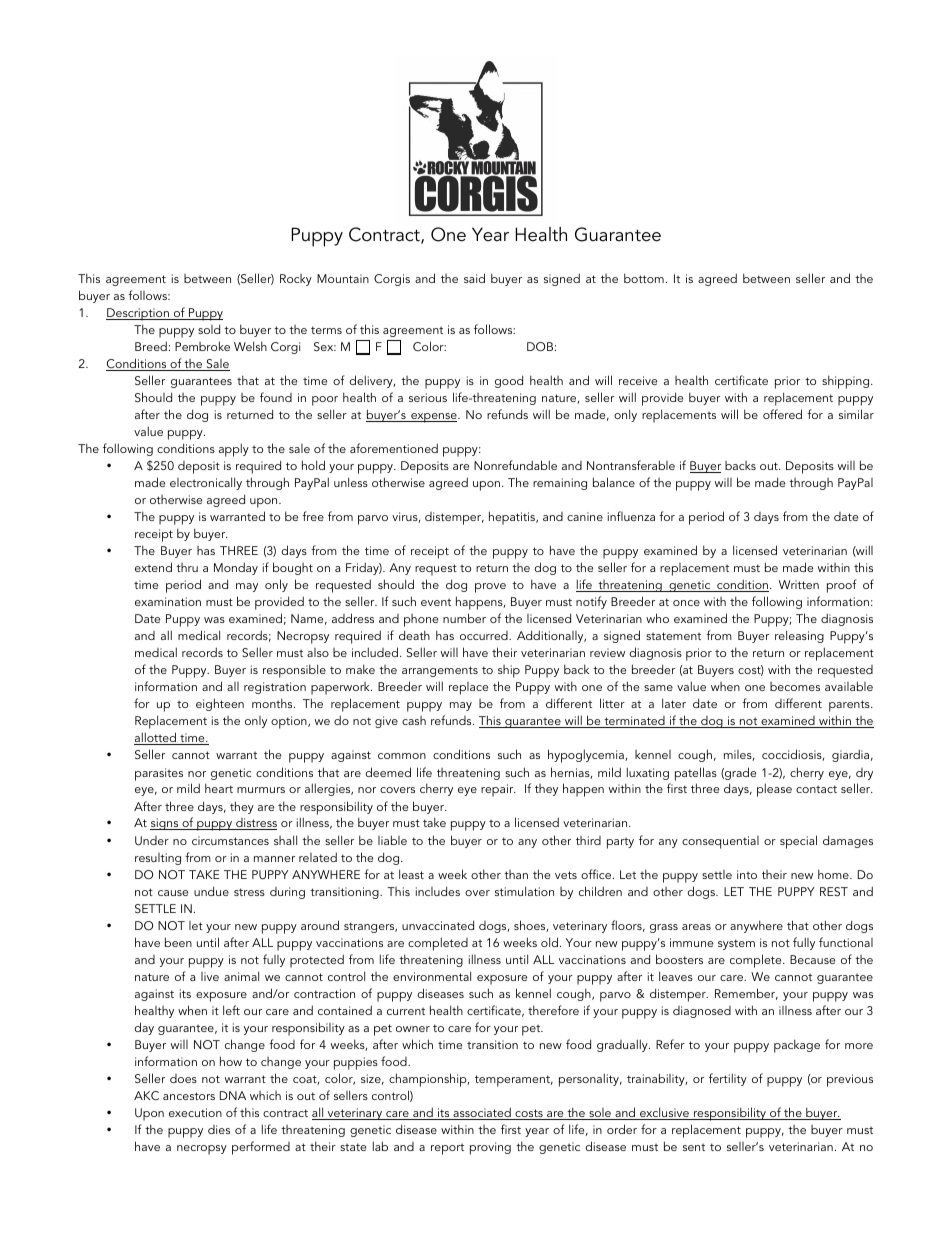  What do you see at coordinates (795, 686) in the screenshot?
I see `becomes` at bounding box center [795, 686].
